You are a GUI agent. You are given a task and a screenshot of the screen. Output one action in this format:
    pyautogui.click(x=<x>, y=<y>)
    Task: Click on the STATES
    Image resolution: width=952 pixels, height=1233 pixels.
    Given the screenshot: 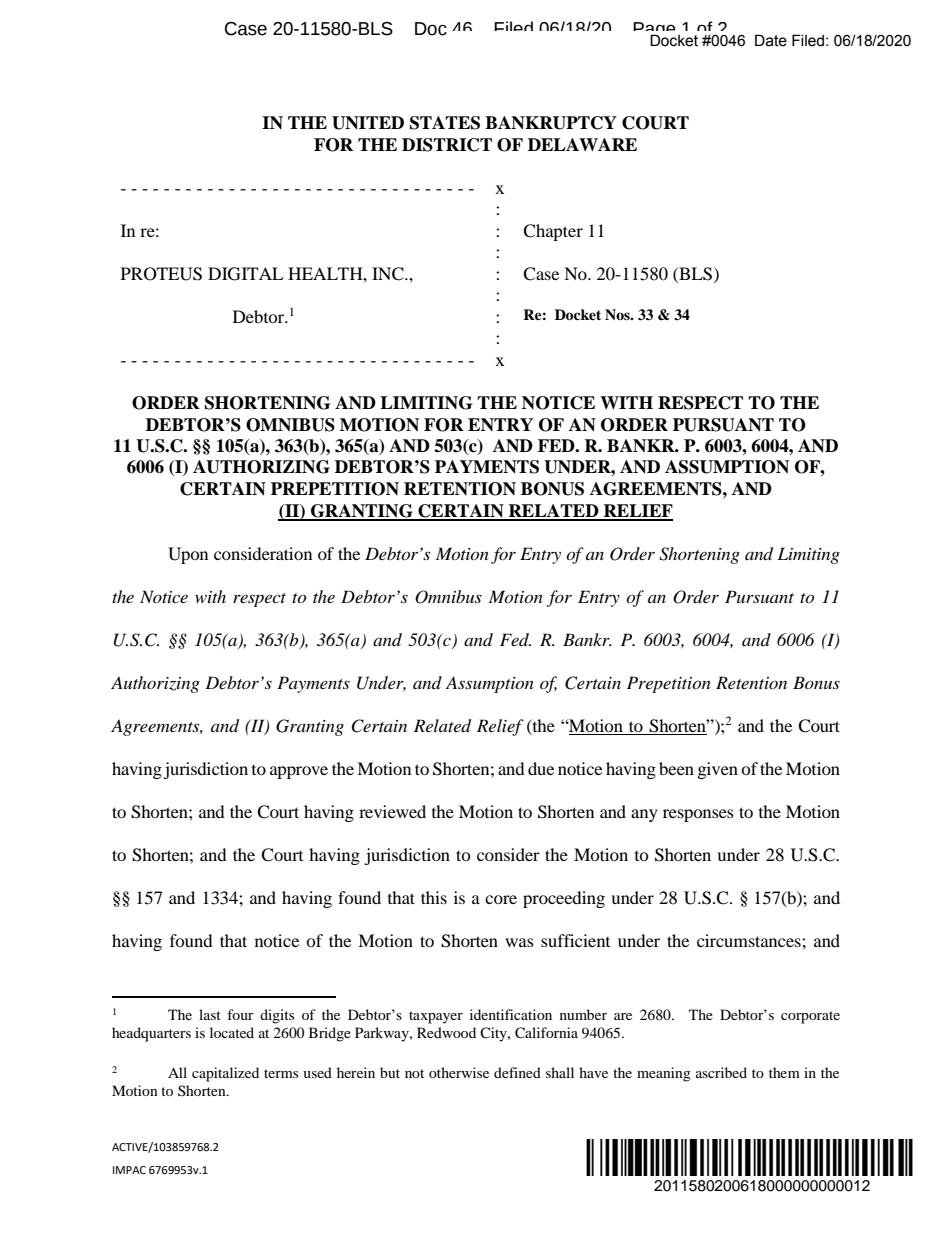 What is the action you would take?
    pyautogui.click(x=445, y=123)
